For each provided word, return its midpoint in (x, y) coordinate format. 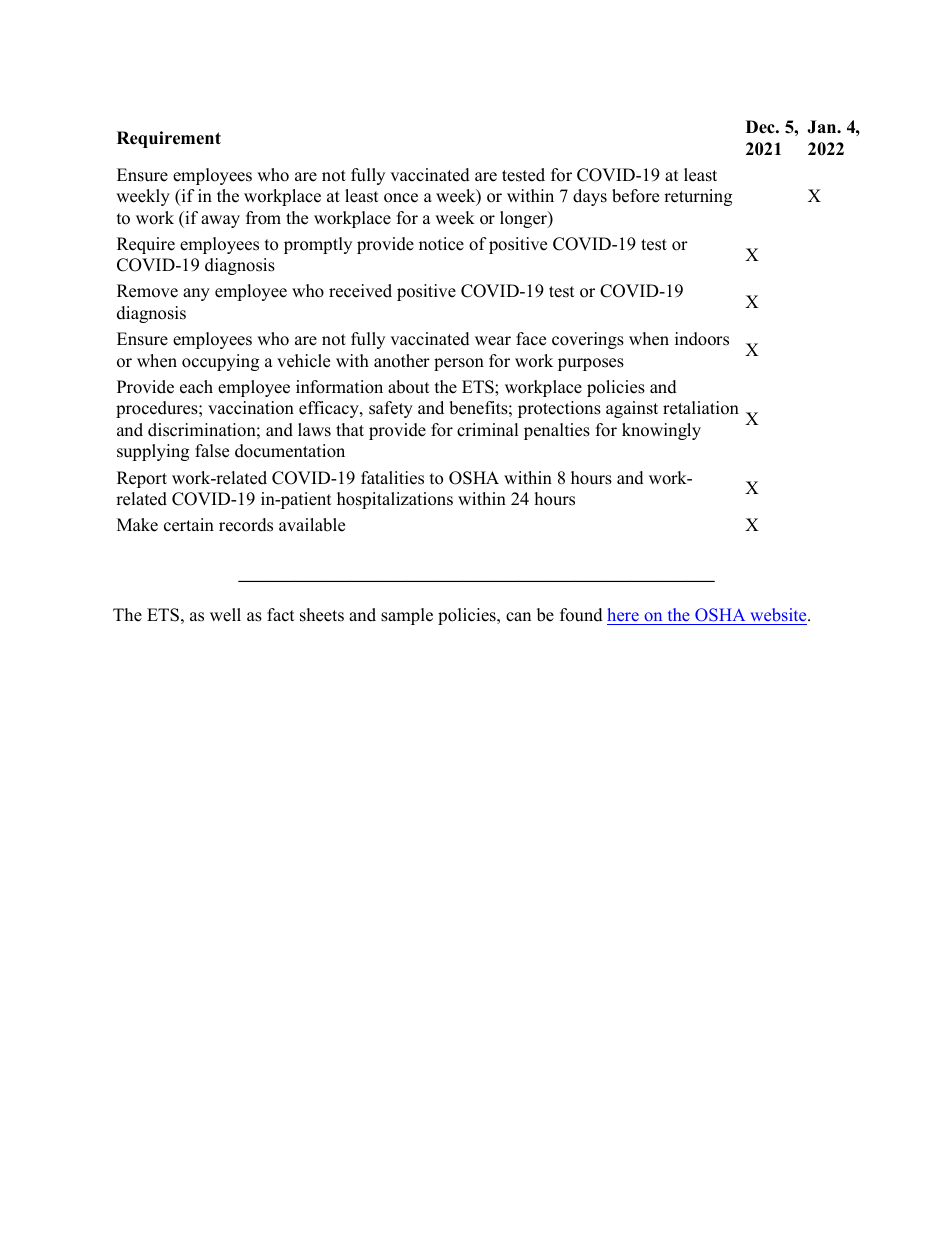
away (220, 221)
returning (698, 197)
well (225, 615)
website (778, 616)
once (401, 198)
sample (407, 616)
